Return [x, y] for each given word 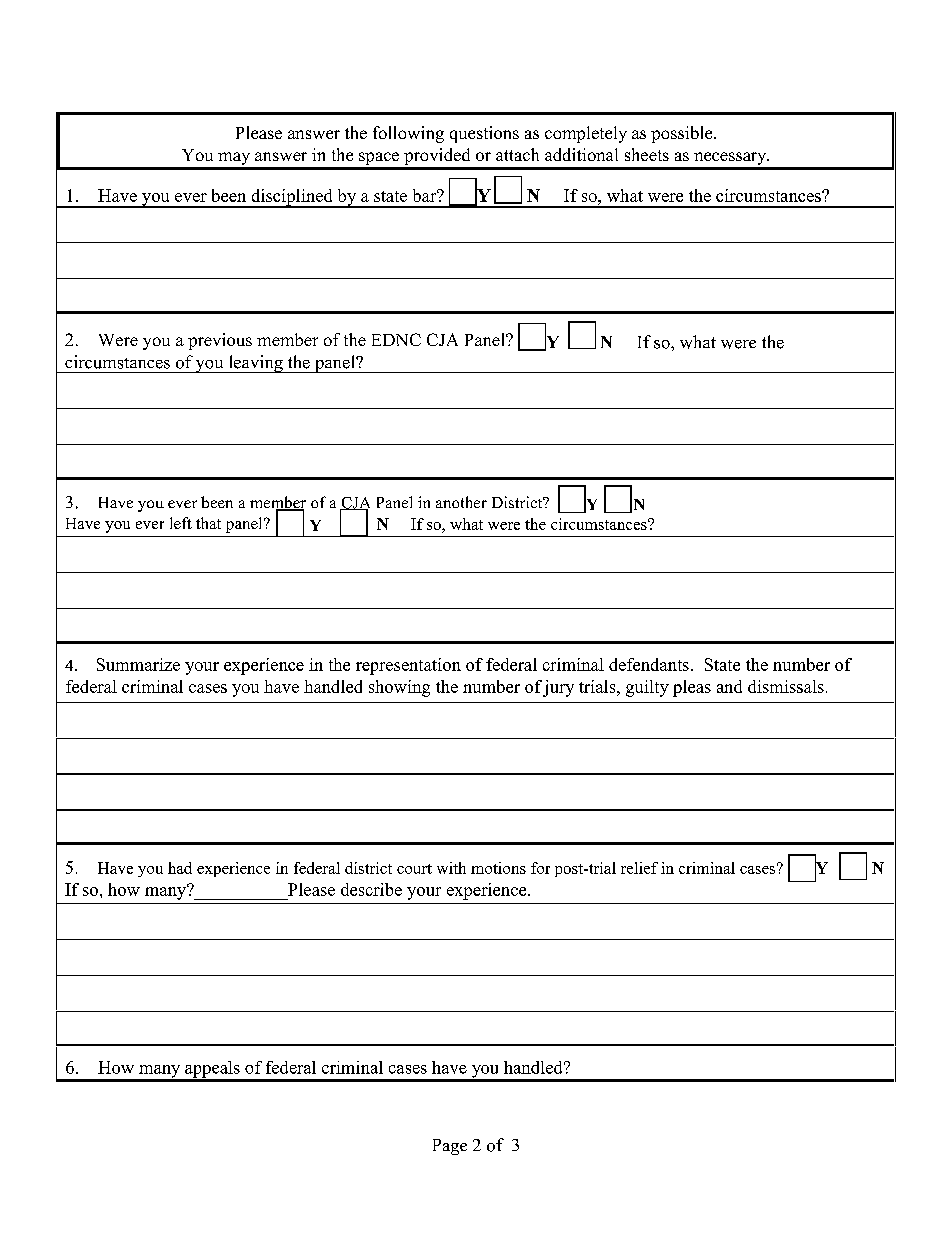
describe [371, 889]
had [180, 868]
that [208, 523]
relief [639, 868]
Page [450, 1147]
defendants [649, 664]
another [461, 502]
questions [484, 134]
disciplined [292, 198]
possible [683, 134]
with [451, 868]
